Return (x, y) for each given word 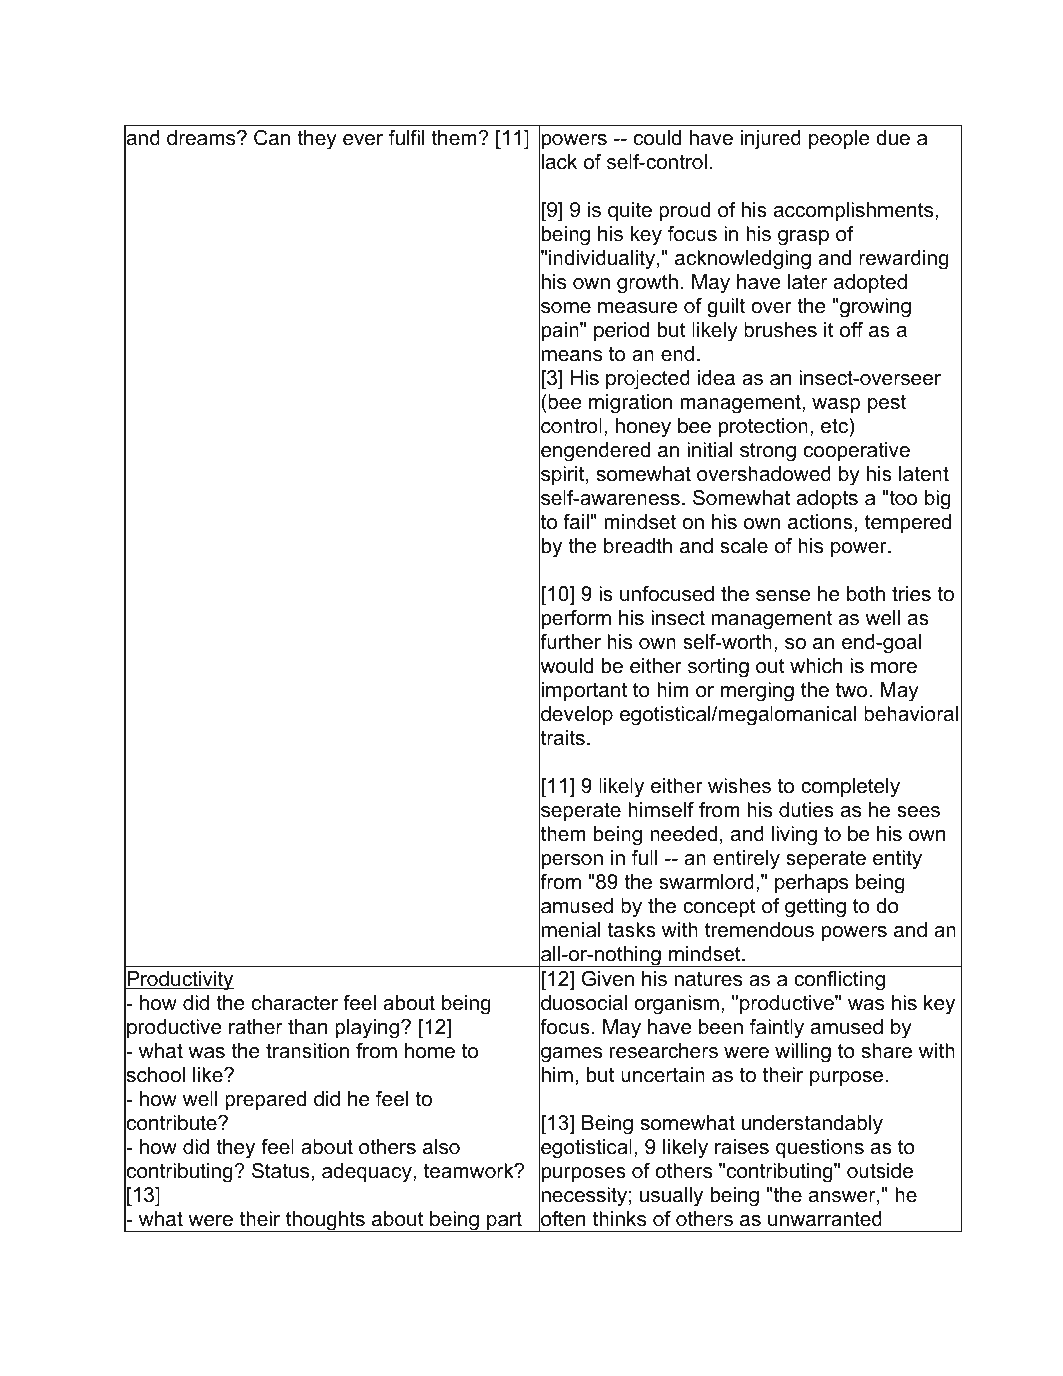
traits (562, 738)
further (570, 642)
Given (608, 979)
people (839, 139)
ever (363, 140)
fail (576, 522)
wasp (836, 405)
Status (280, 1171)
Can (272, 138)
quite (630, 211)
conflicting (839, 981)
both (866, 594)
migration (630, 404)
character (295, 1003)
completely (850, 788)
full (644, 858)
